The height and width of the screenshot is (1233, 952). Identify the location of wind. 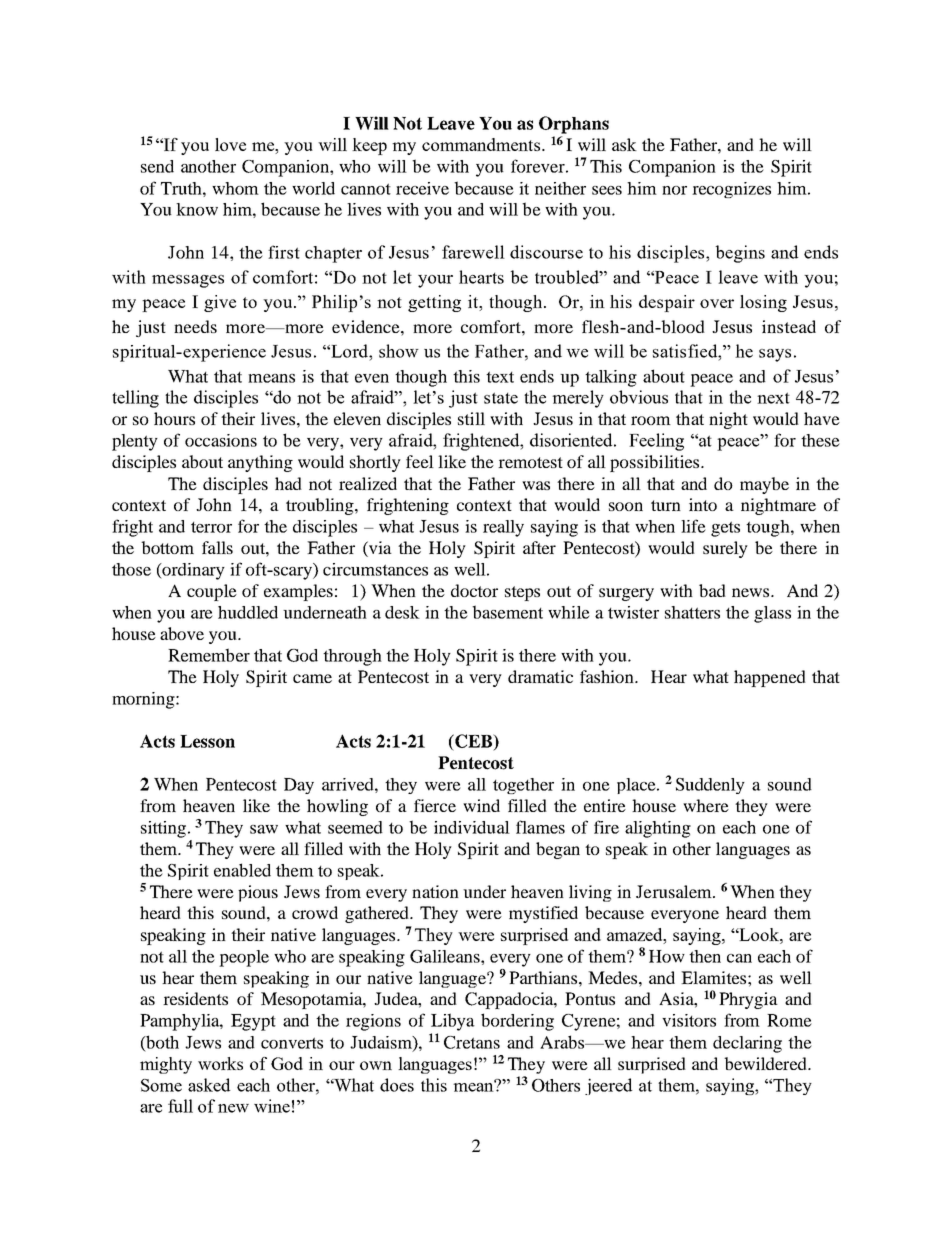
(481, 805).
